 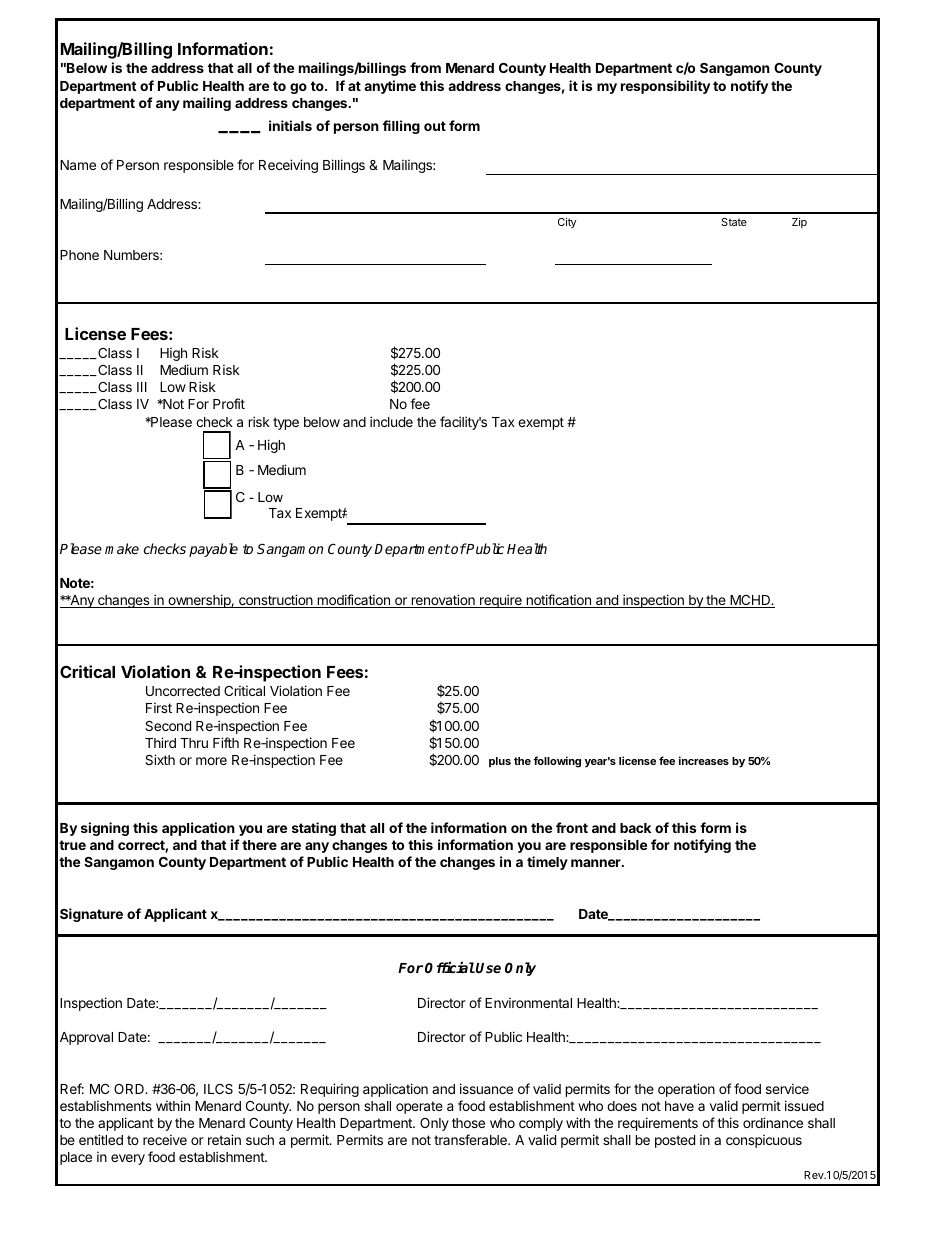 I want to click on plus, so click(x=500, y=762).
